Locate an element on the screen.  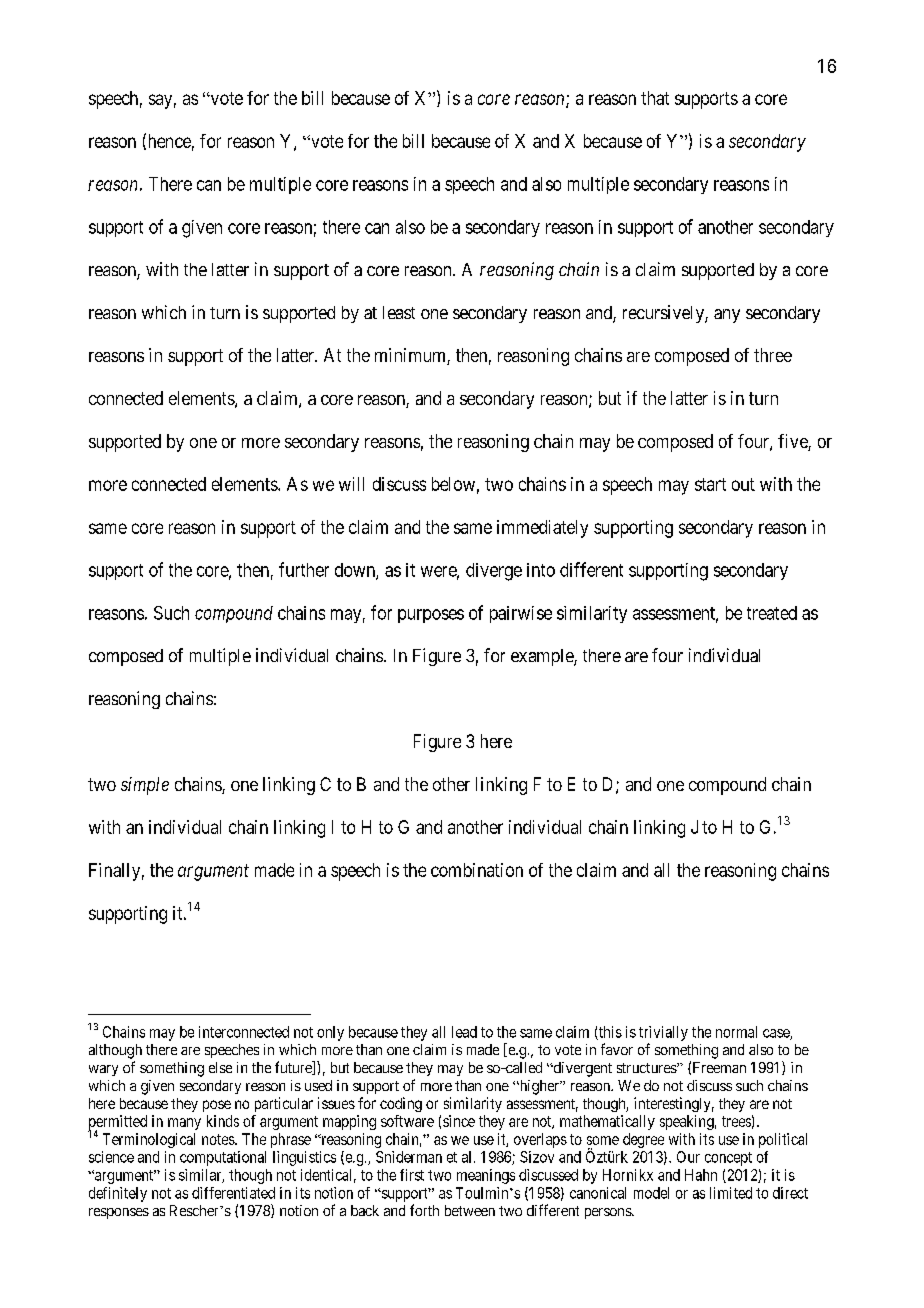
computational is located at coordinates (223, 1158).
